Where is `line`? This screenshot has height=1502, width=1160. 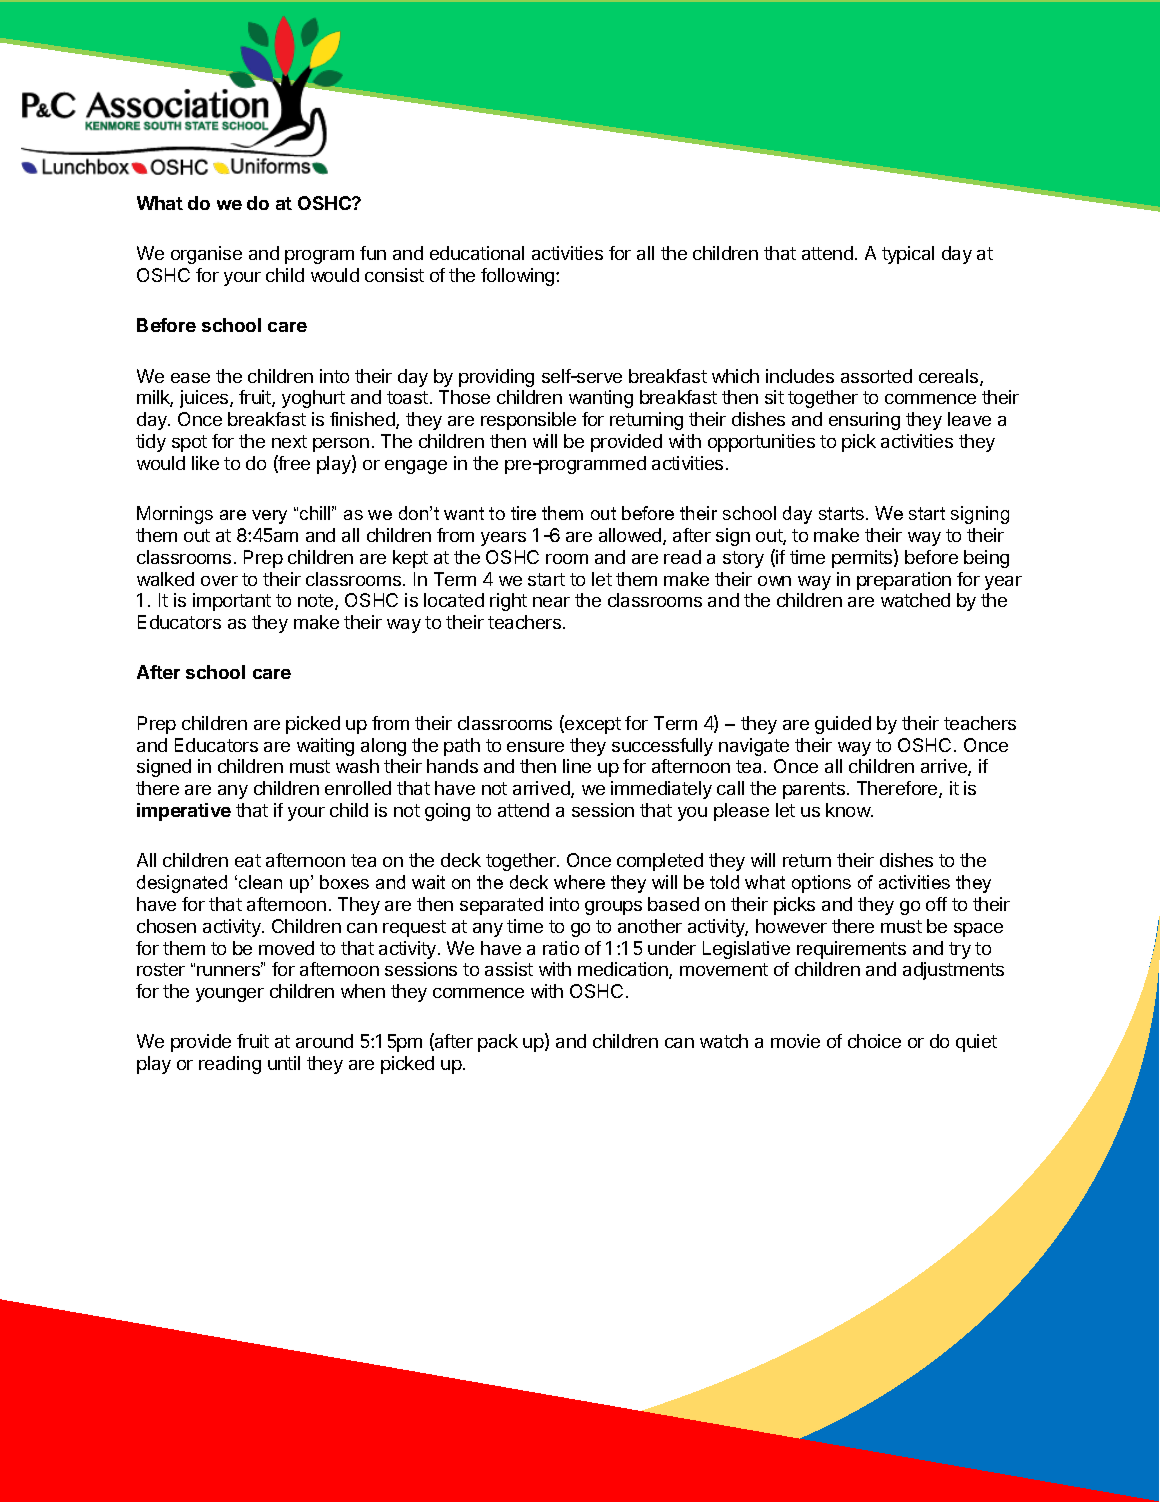
line is located at coordinates (577, 766).
